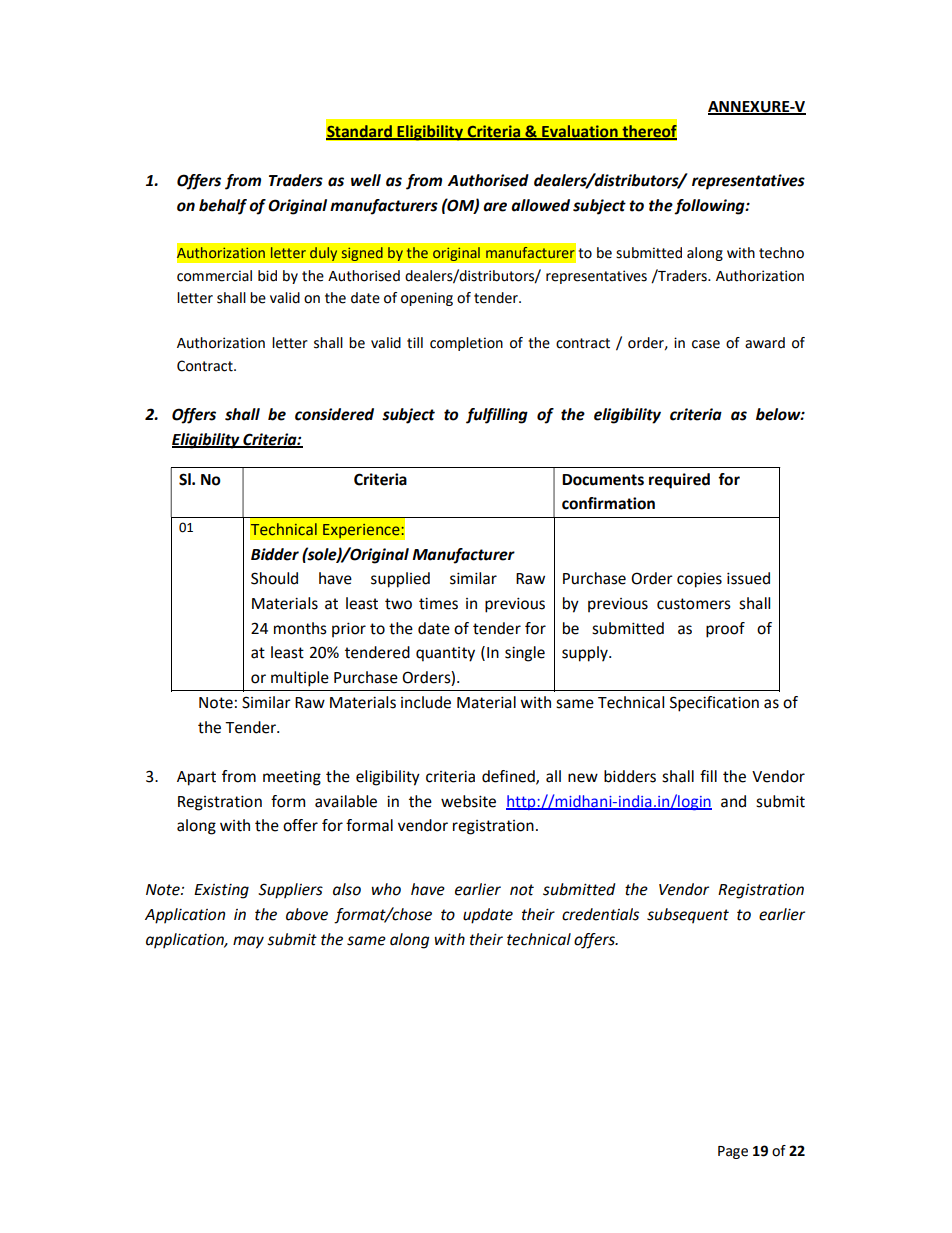 The height and width of the screenshot is (1233, 952). What do you see at coordinates (495, 207) in the screenshot?
I see `are` at bounding box center [495, 207].
